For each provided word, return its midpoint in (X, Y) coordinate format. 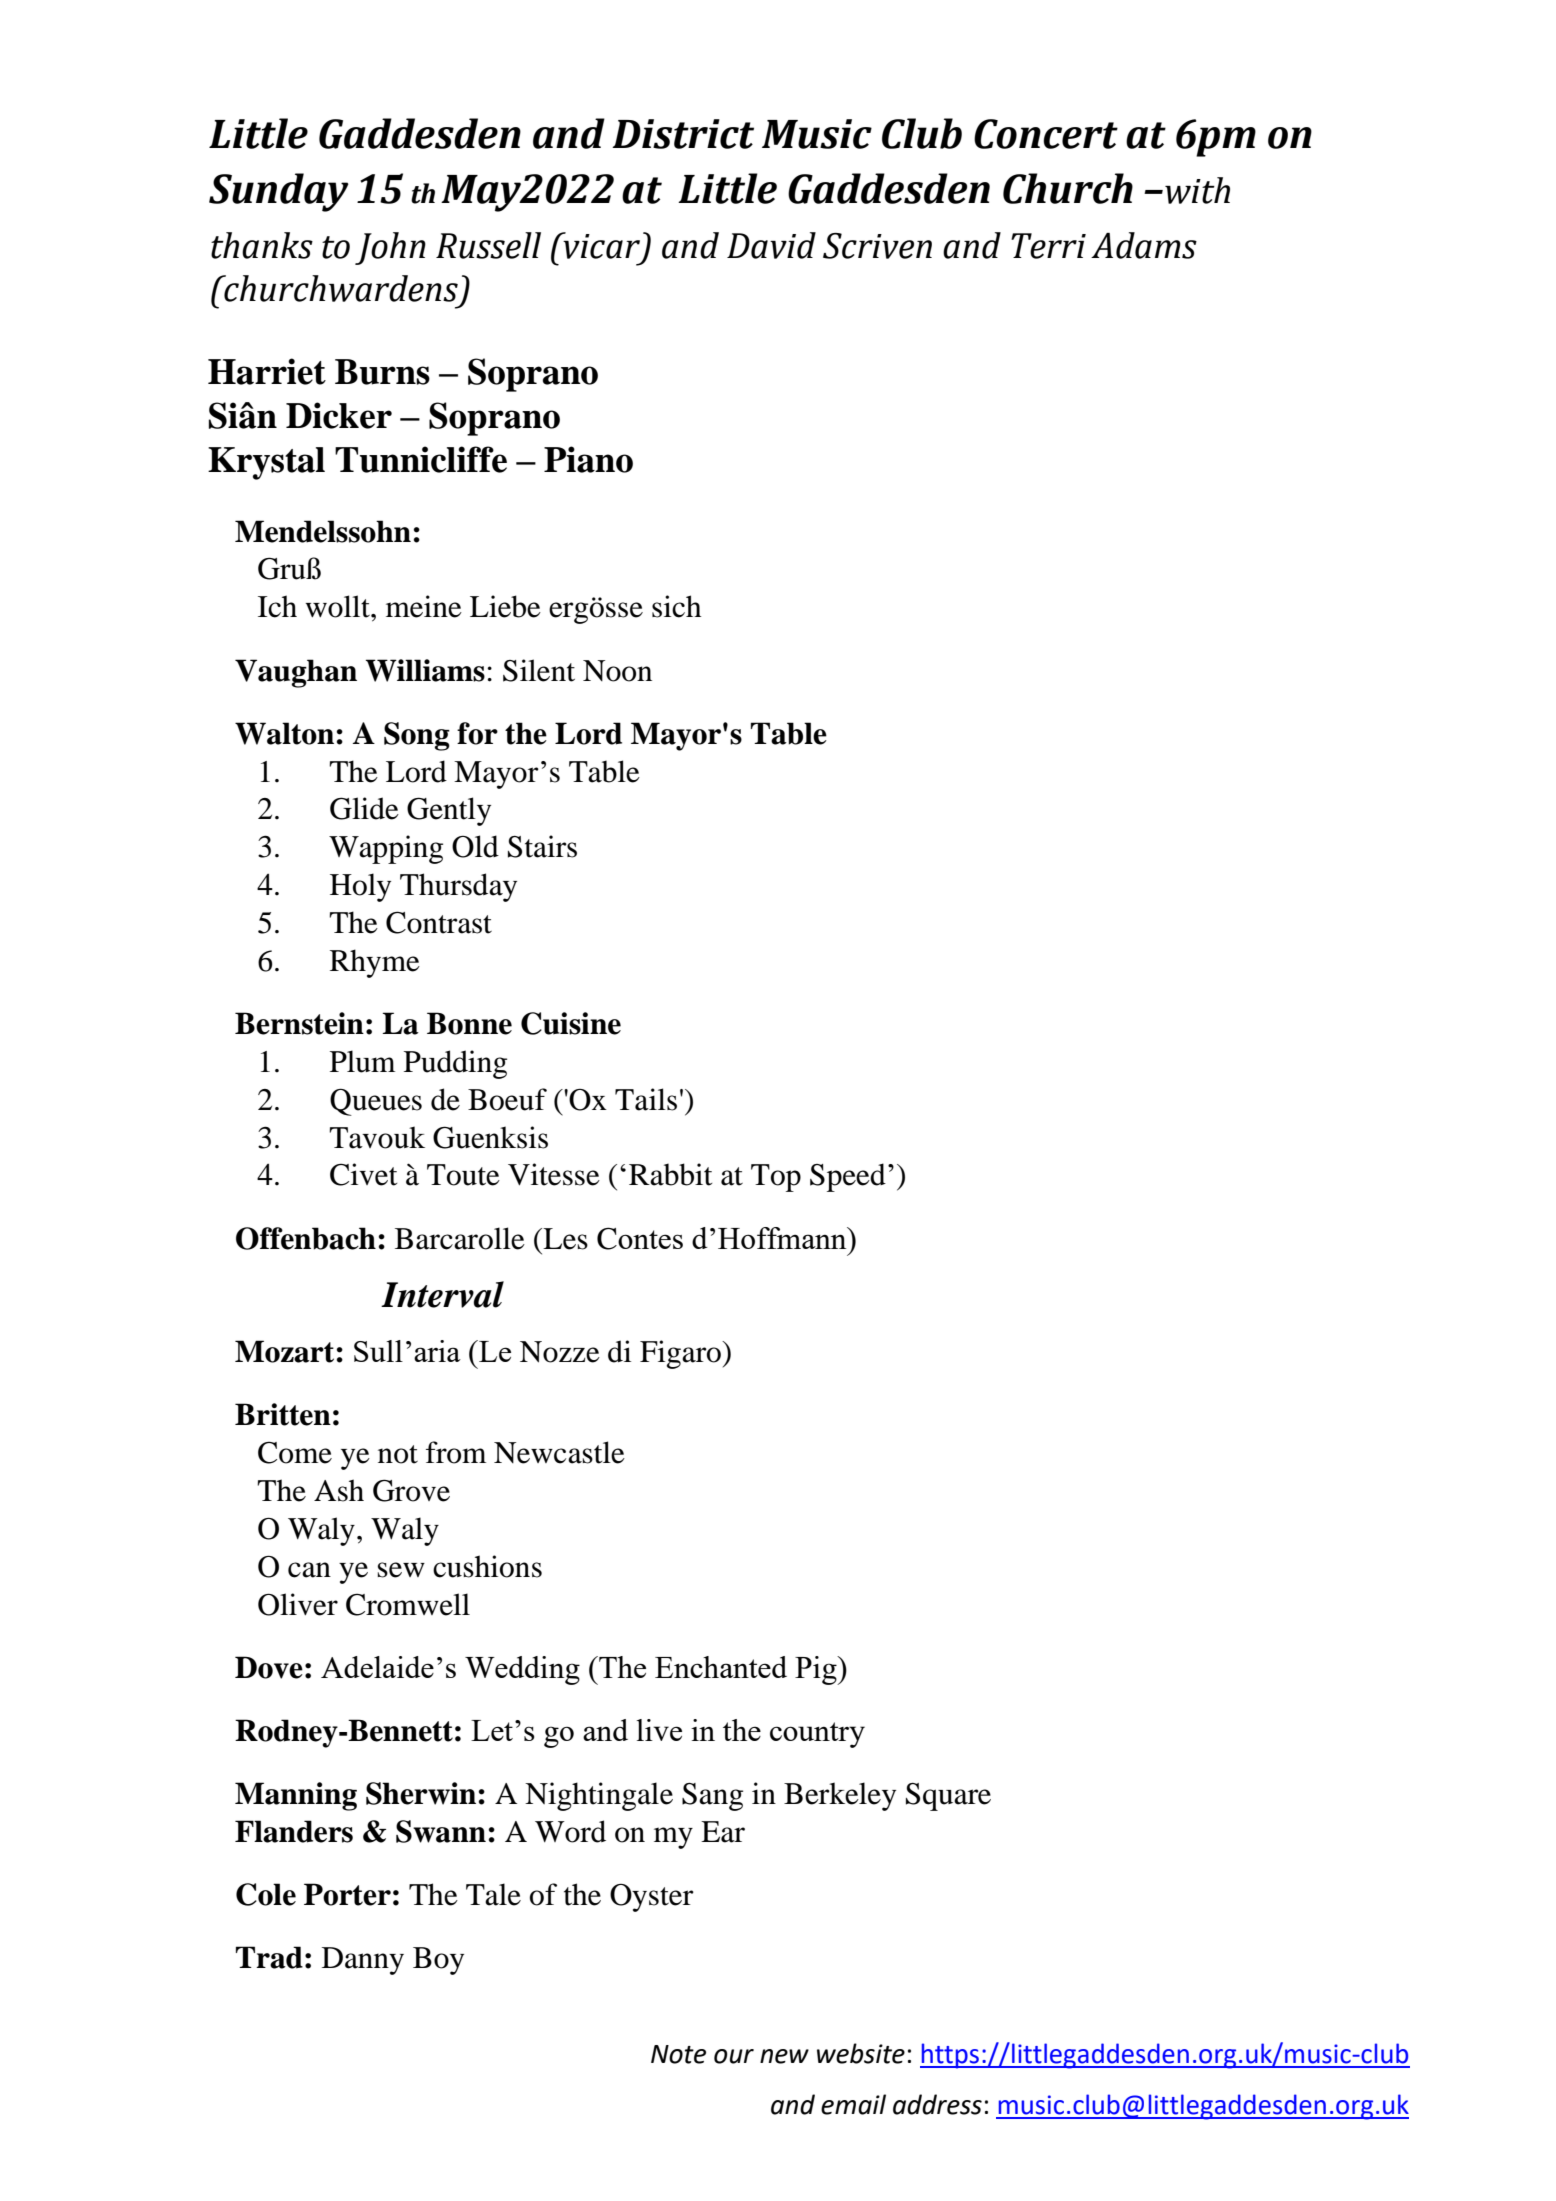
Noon (617, 671)
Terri (1048, 246)
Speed (848, 1177)
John (390, 248)
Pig (817, 1670)
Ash (339, 1490)
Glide (364, 808)
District (683, 134)
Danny (363, 1961)
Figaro (681, 1354)
